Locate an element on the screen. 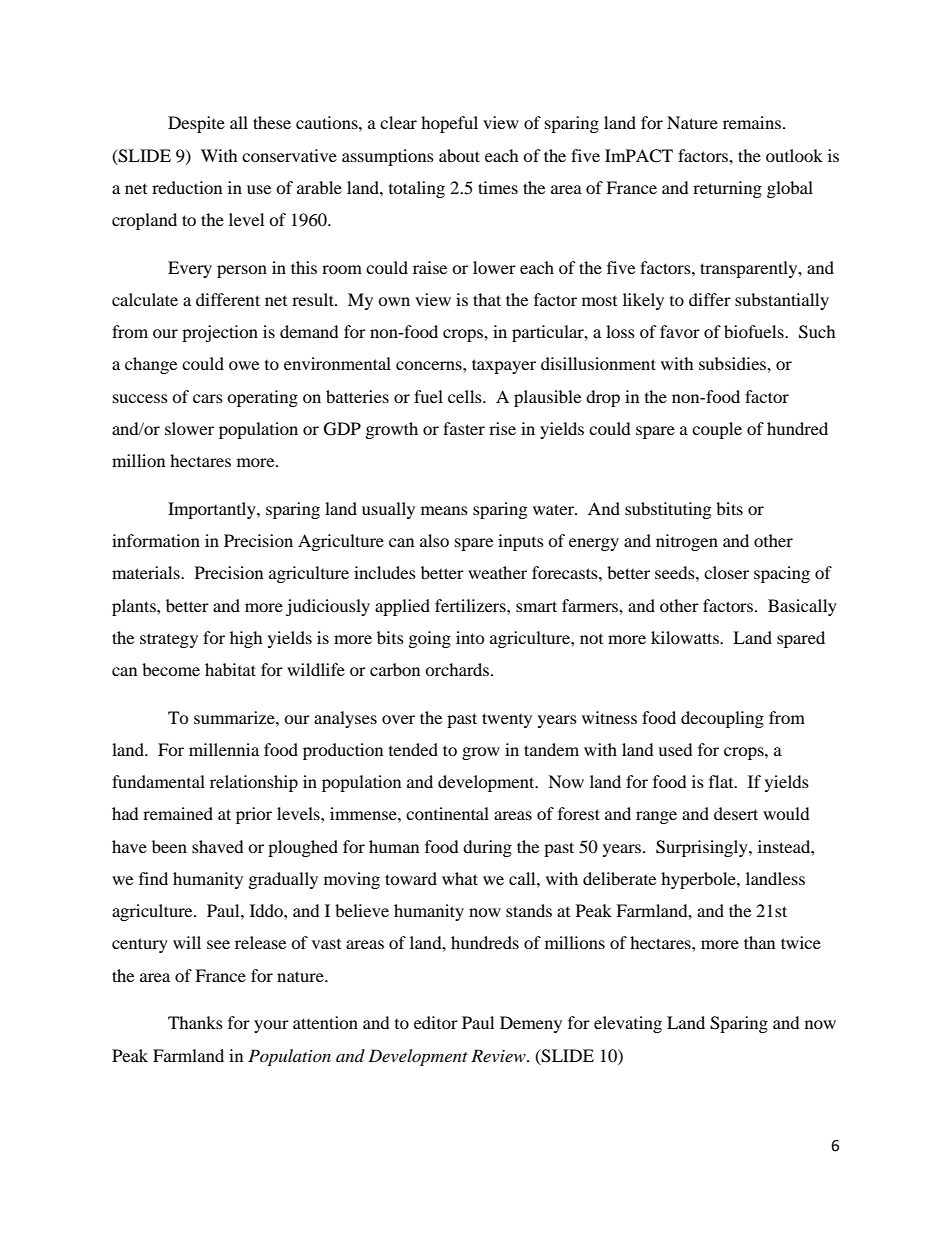 The image size is (952, 1233). your is located at coordinates (271, 1026).
